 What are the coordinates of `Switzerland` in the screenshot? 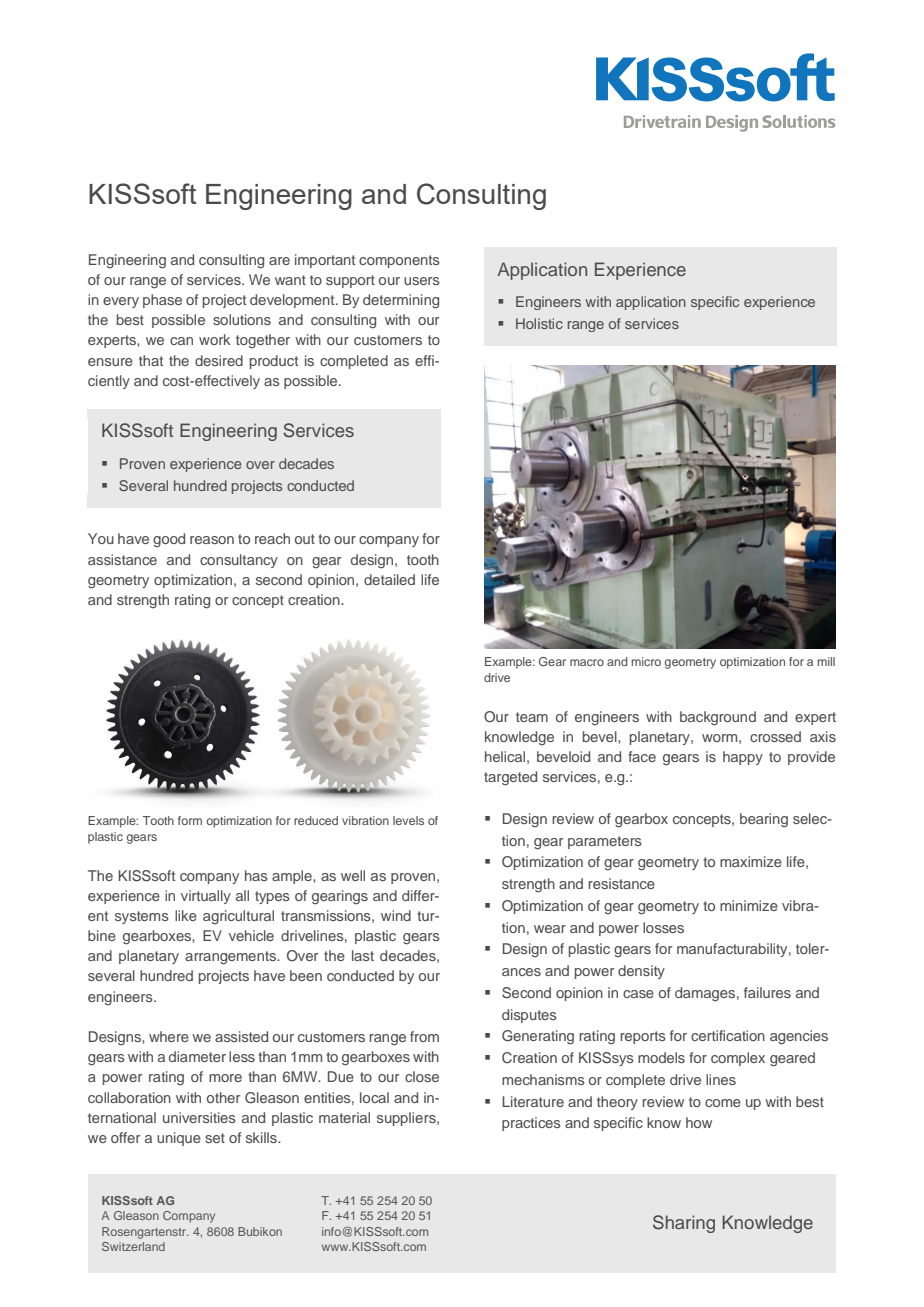 It's located at (133, 1246).
